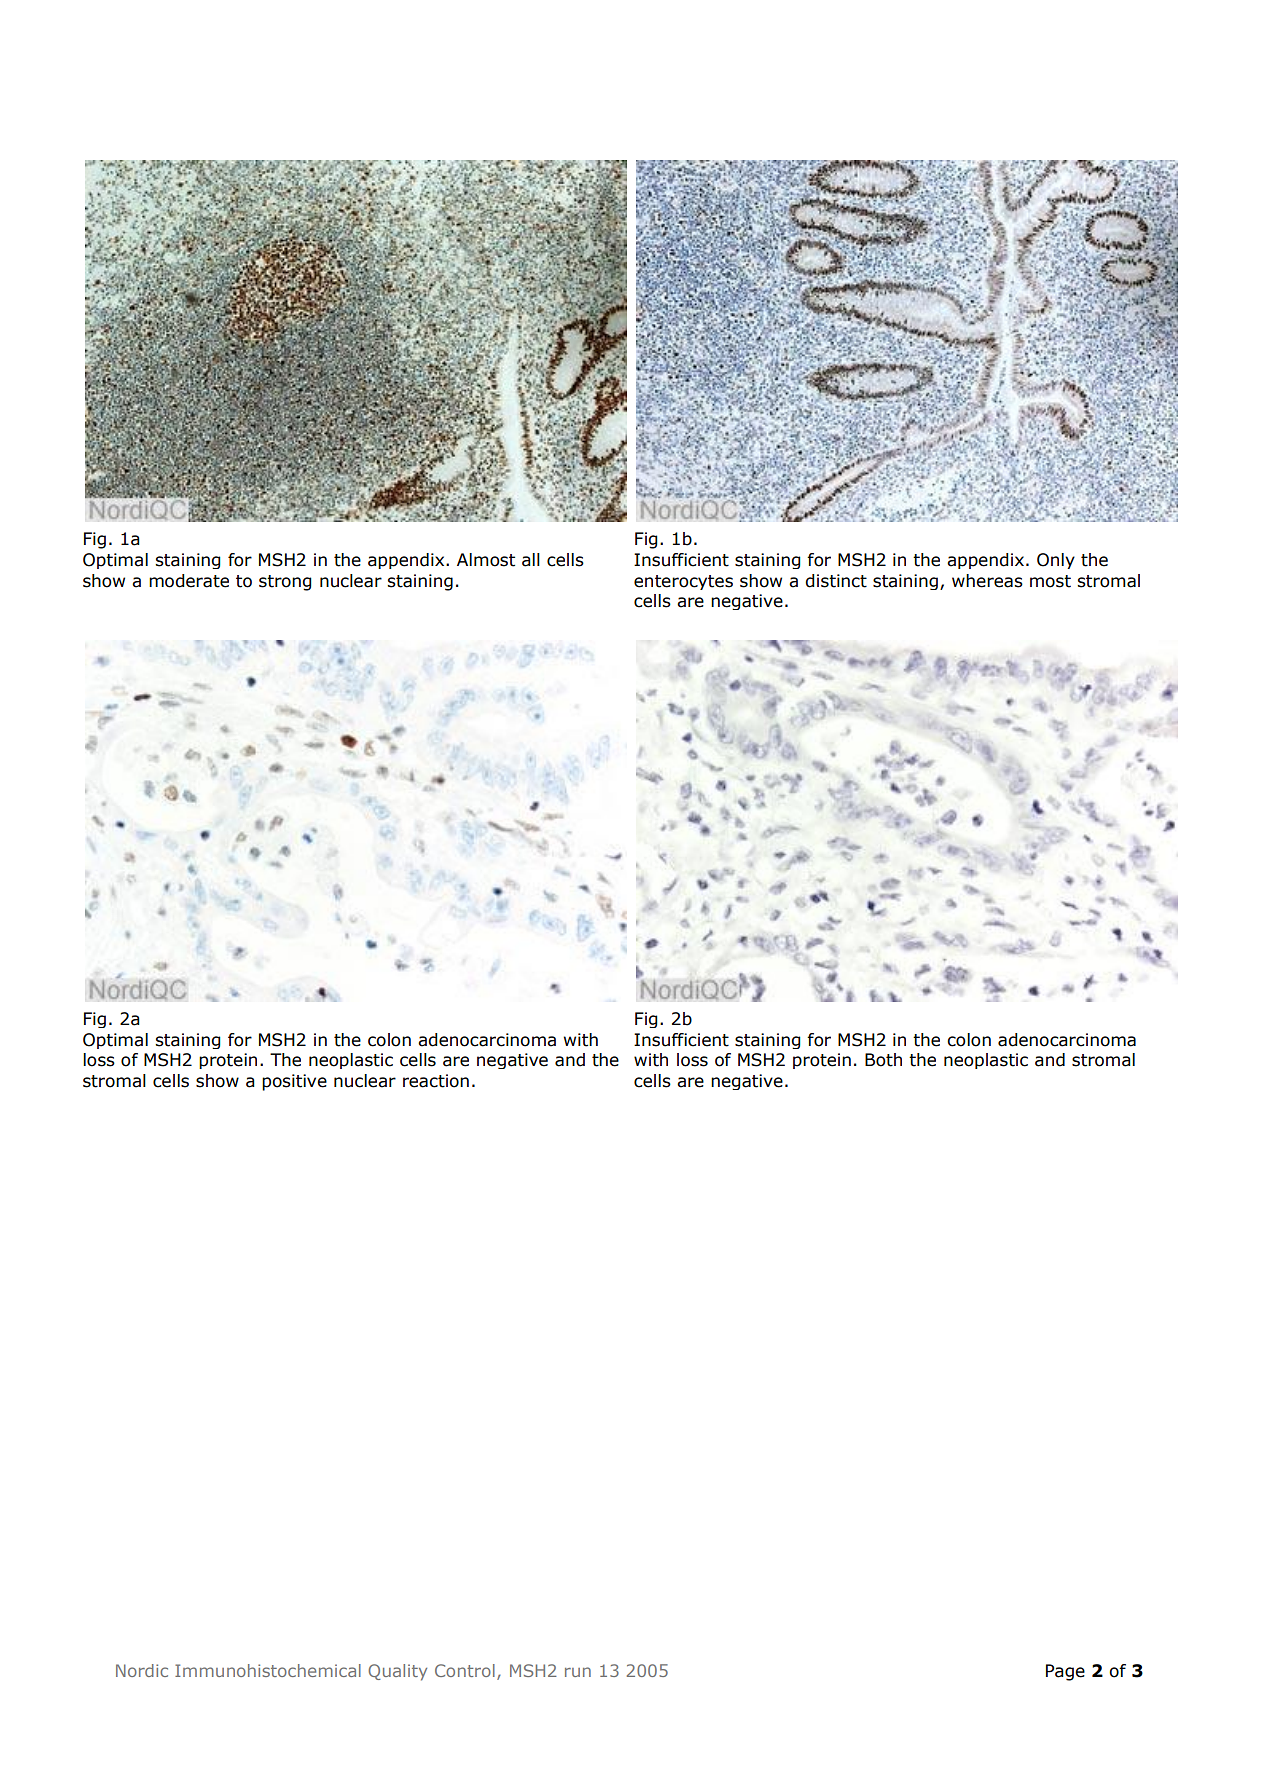  Describe the element at coordinates (578, 1672) in the screenshot. I see `run` at that location.
